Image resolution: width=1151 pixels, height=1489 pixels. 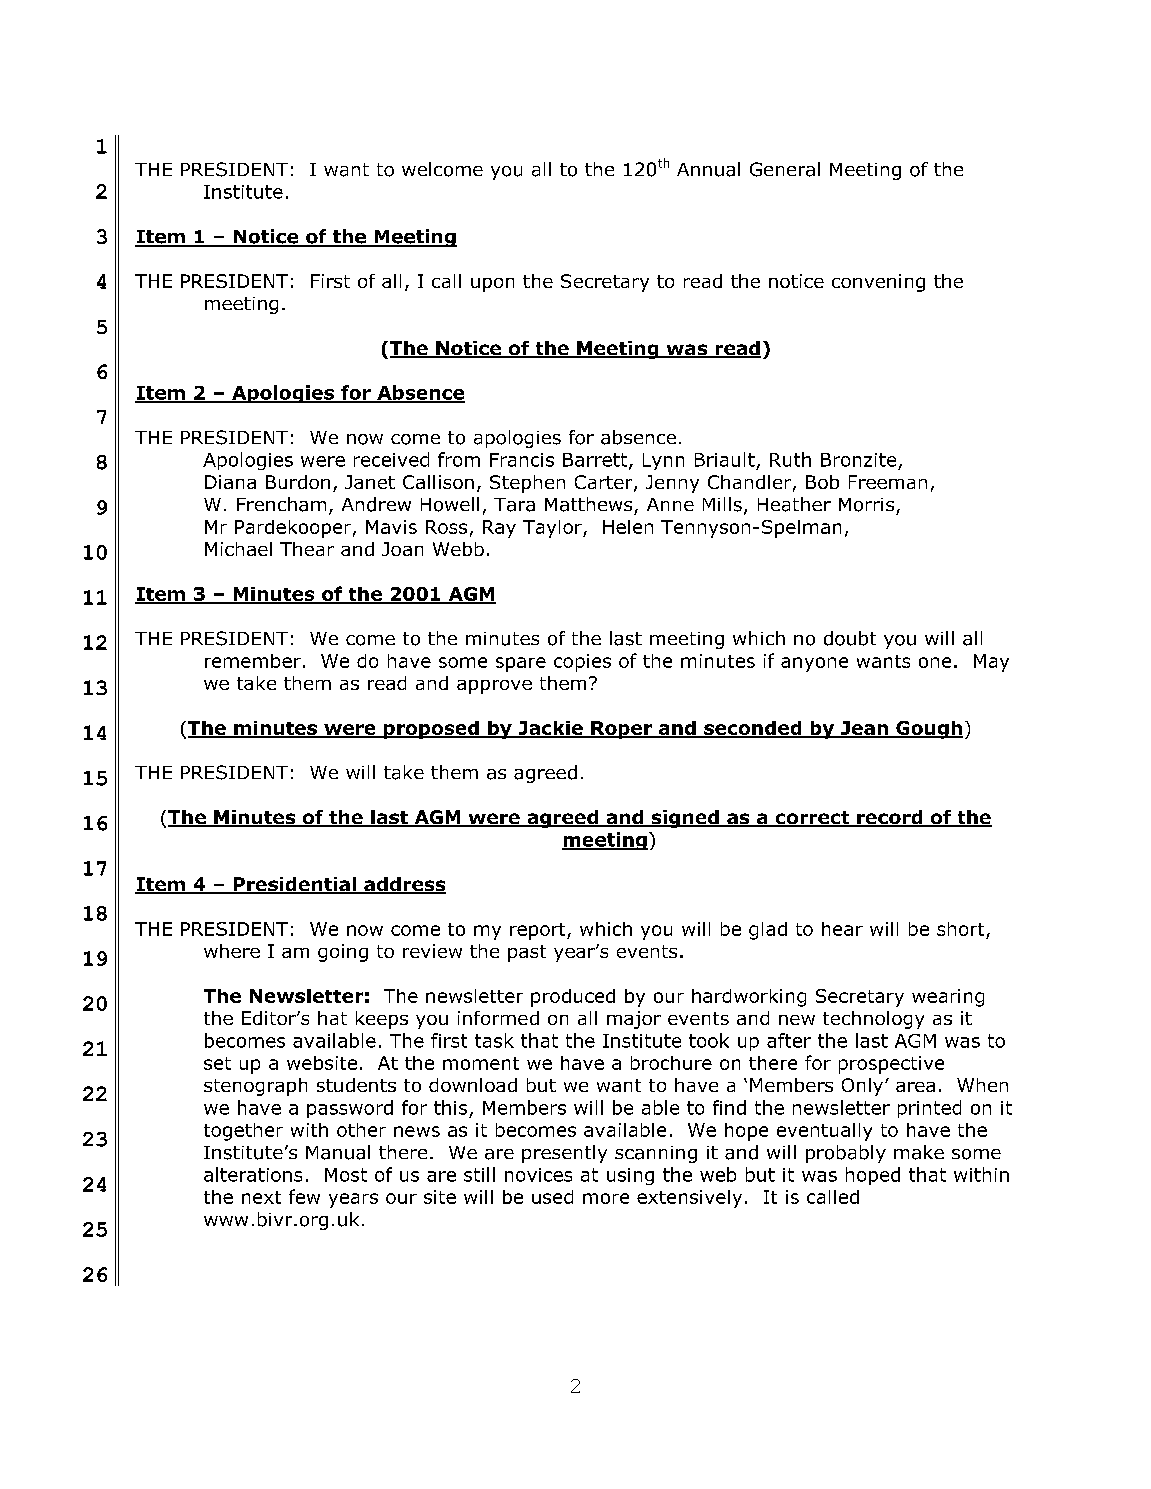 What do you see at coordinates (298, 482) in the screenshot?
I see `Burdon` at bounding box center [298, 482].
